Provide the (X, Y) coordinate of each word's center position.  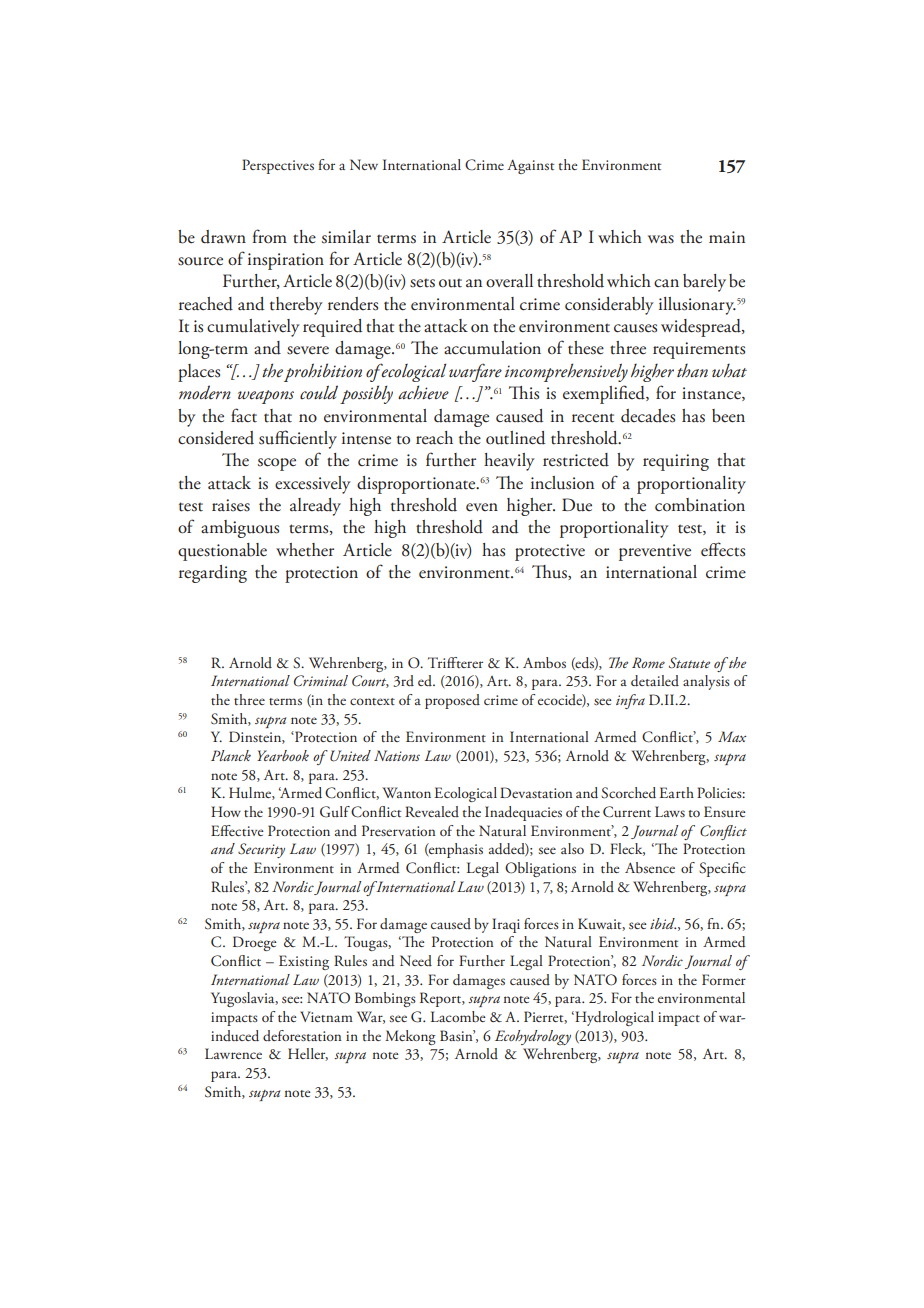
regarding (213, 574)
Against (530, 167)
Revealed (432, 811)
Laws (670, 811)
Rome (648, 662)
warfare (475, 372)
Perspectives (278, 166)
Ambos (544, 662)
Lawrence (233, 1053)
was (661, 239)
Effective (237, 830)
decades (648, 416)
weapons (266, 397)
